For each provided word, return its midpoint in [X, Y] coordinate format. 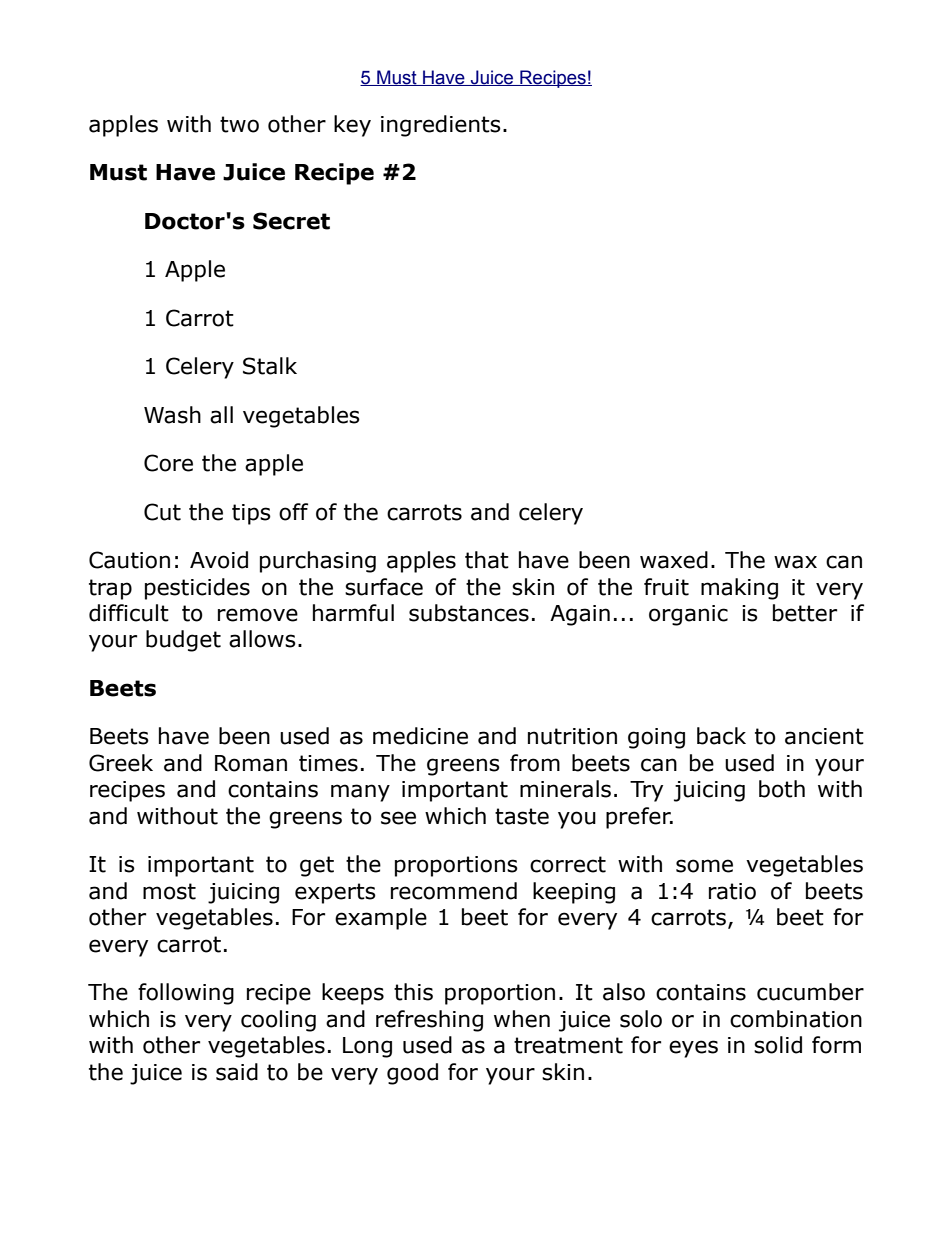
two [239, 124]
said [237, 1072]
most [169, 891]
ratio [732, 891]
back [721, 736]
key [352, 126]
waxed [674, 560]
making [739, 589]
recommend [454, 891]
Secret [291, 221]
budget [183, 641]
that [487, 560]
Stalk [270, 366]
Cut [162, 512]
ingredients [441, 126]
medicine [420, 736]
